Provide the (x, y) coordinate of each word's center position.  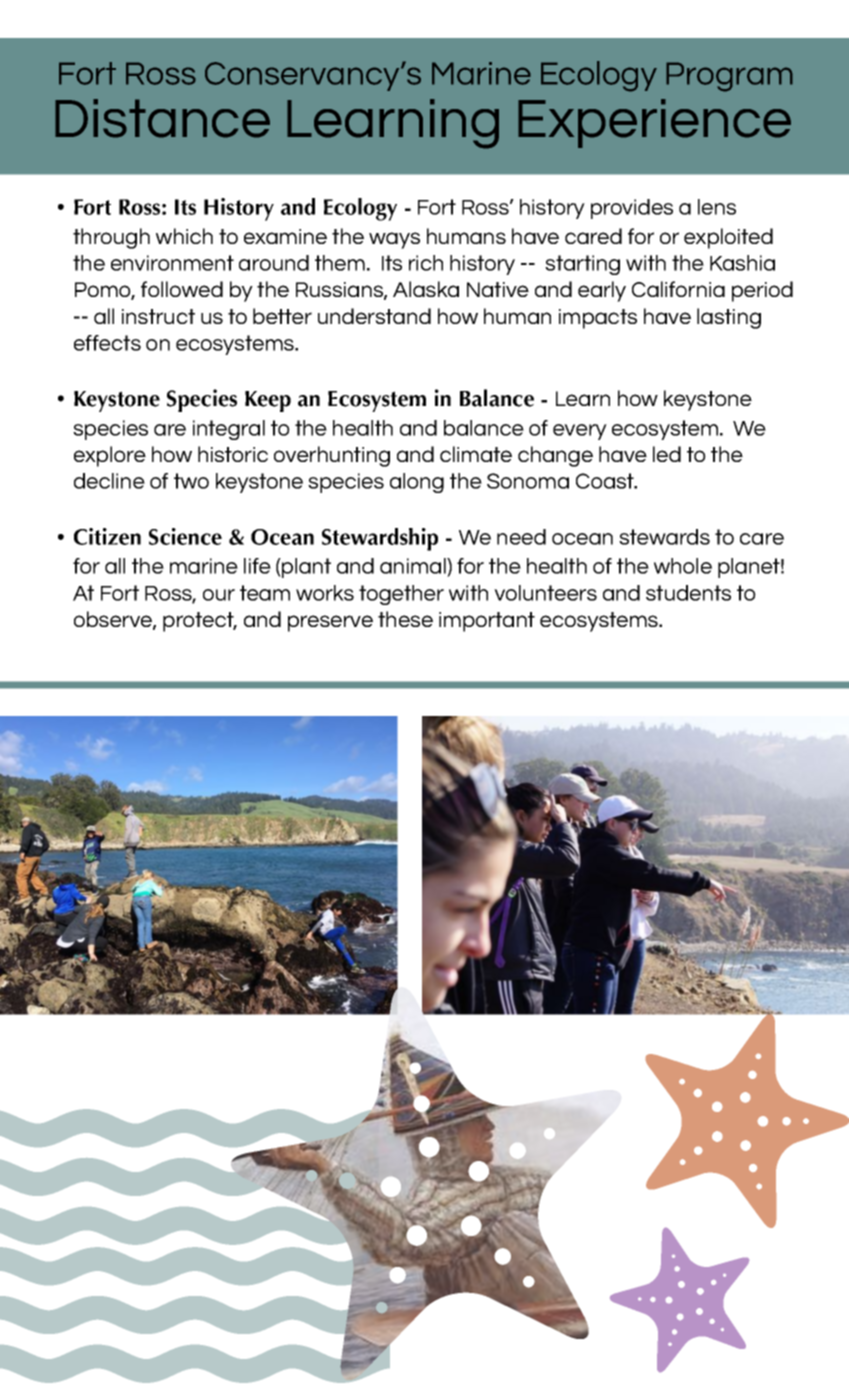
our (219, 595)
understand (374, 316)
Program (729, 77)
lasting (729, 318)
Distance (162, 118)
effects (107, 343)
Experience (654, 123)
